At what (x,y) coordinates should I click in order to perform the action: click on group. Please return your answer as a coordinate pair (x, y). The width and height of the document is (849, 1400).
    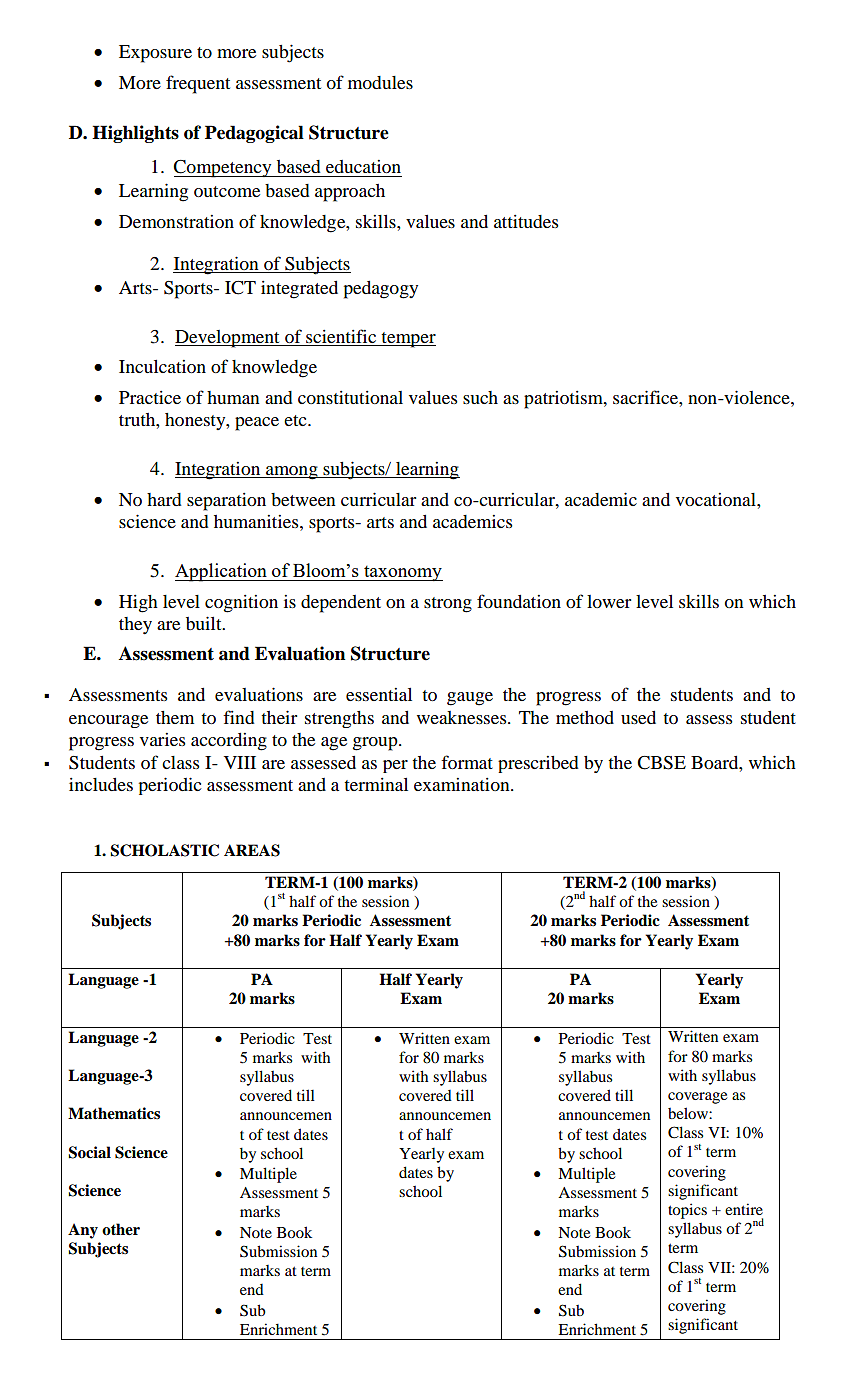
    Looking at the image, I should click on (376, 744).
